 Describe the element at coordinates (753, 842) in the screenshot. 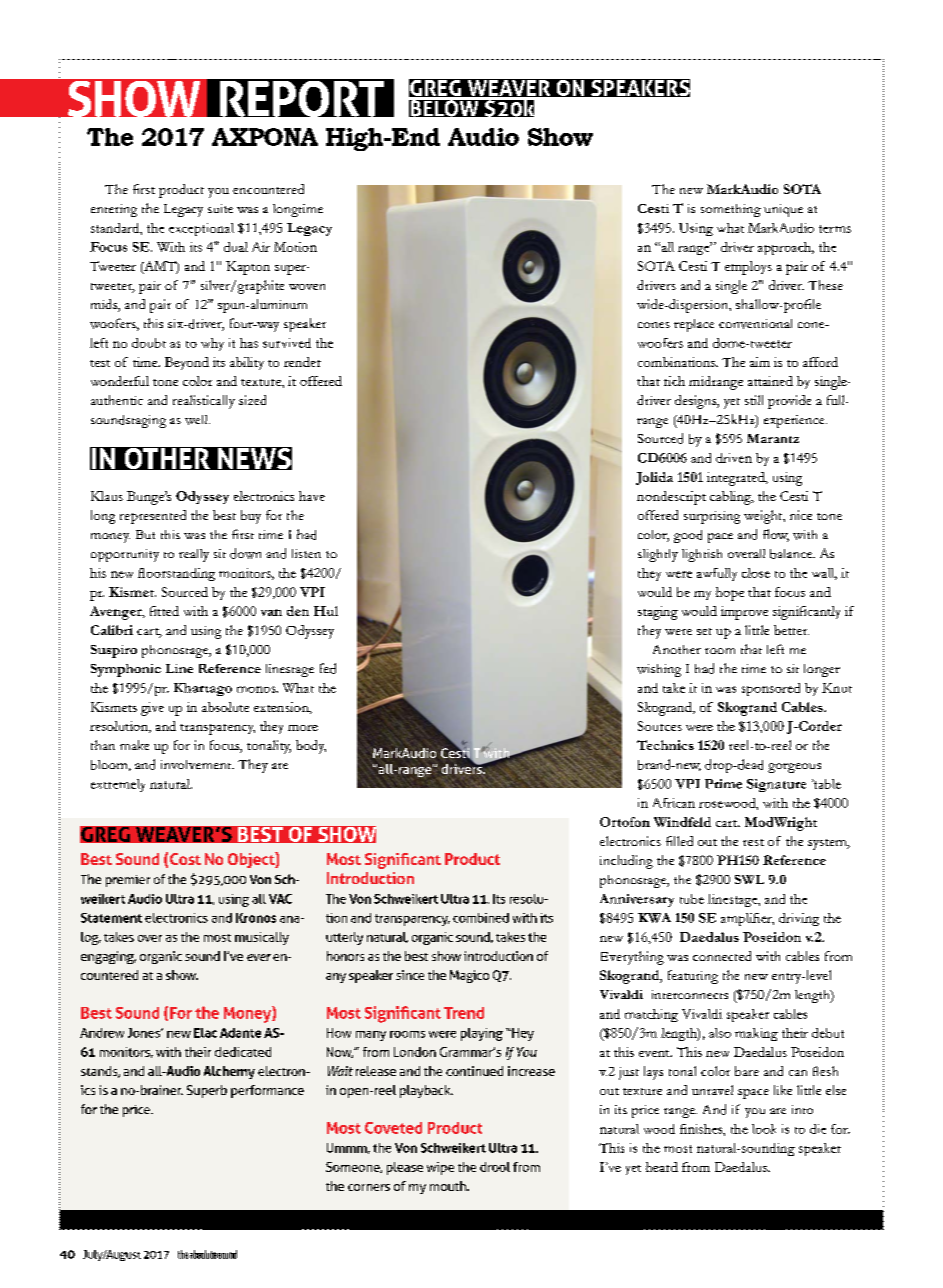

I see `rest` at that location.
